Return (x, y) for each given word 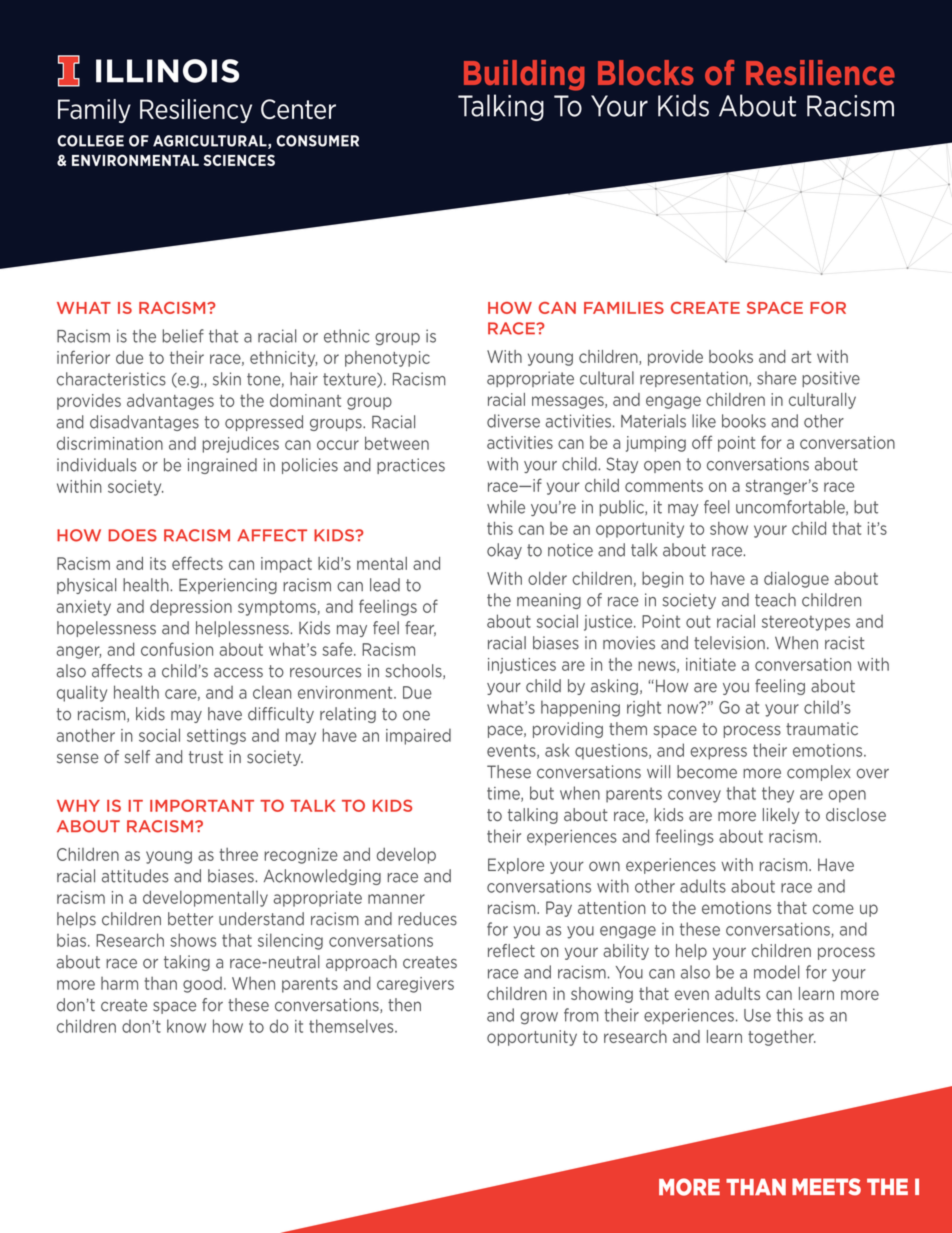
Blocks (646, 72)
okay (504, 551)
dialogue (796, 579)
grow (539, 1018)
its (158, 563)
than (160, 983)
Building (524, 75)
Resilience (820, 72)
